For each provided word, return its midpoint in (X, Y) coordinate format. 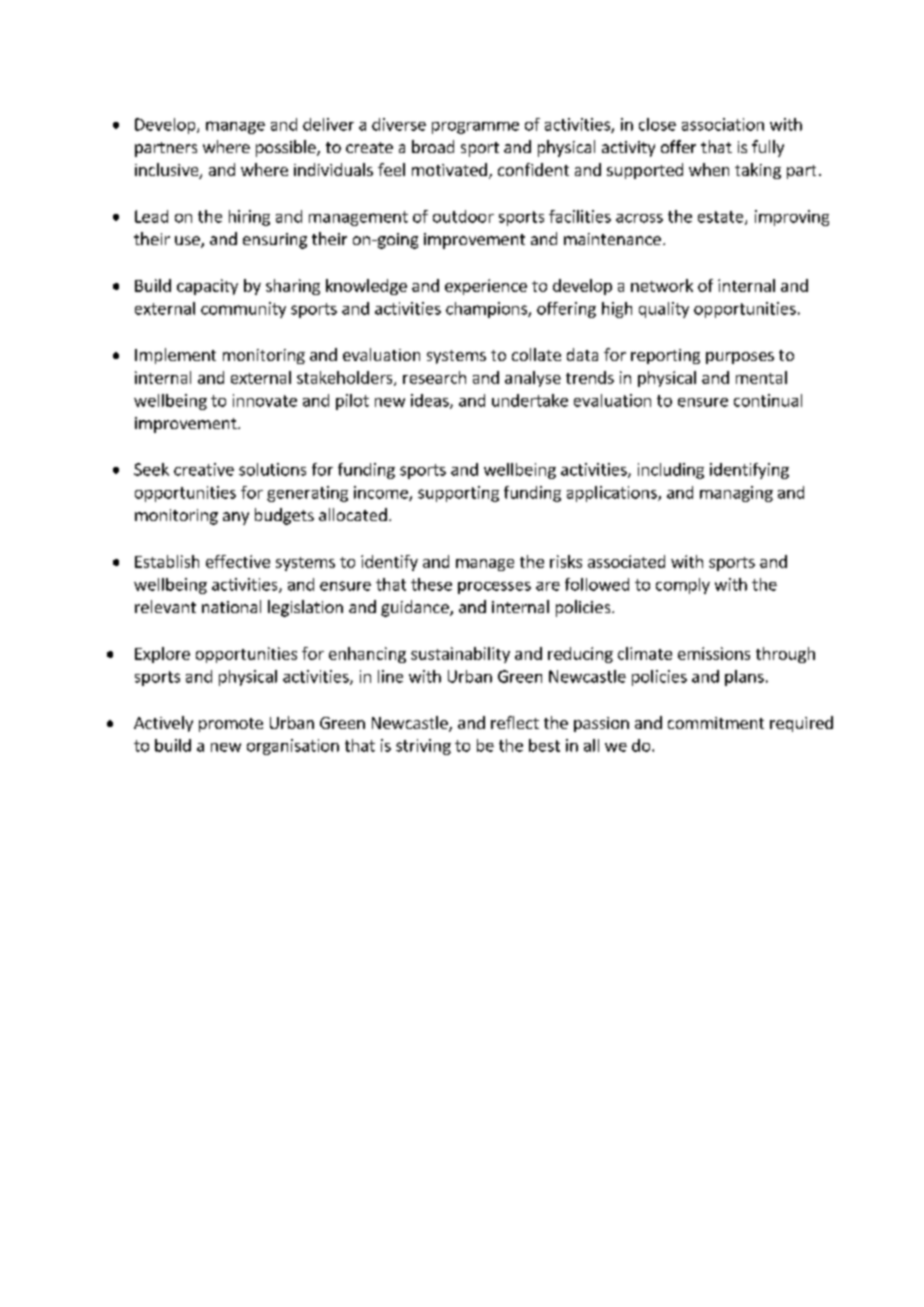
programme (475, 128)
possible (287, 148)
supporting (458, 494)
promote (231, 725)
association (723, 124)
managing (736, 494)
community (243, 310)
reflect (515, 722)
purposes (740, 358)
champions (487, 310)
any (236, 518)
